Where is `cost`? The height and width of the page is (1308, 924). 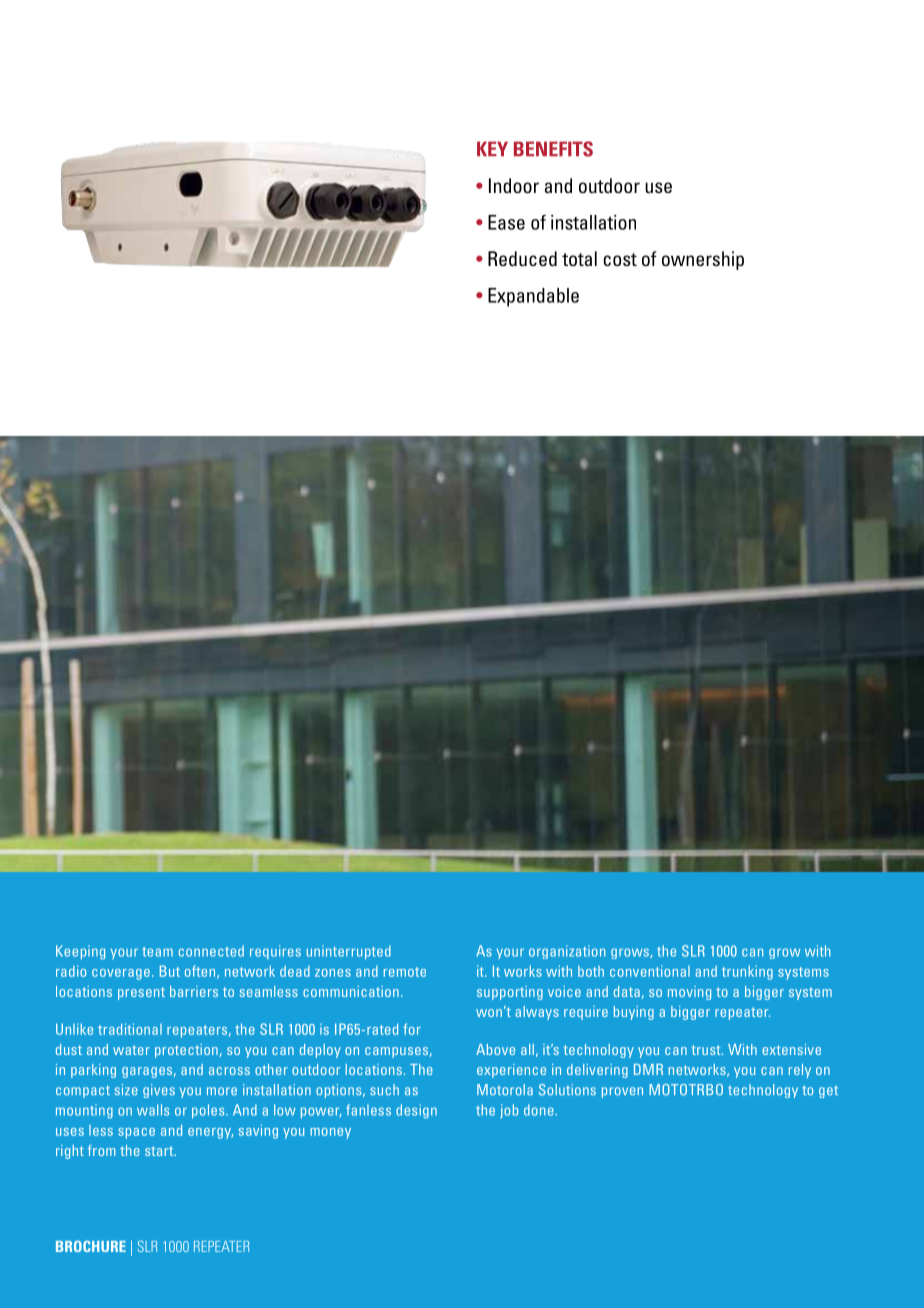
cost is located at coordinates (620, 259).
